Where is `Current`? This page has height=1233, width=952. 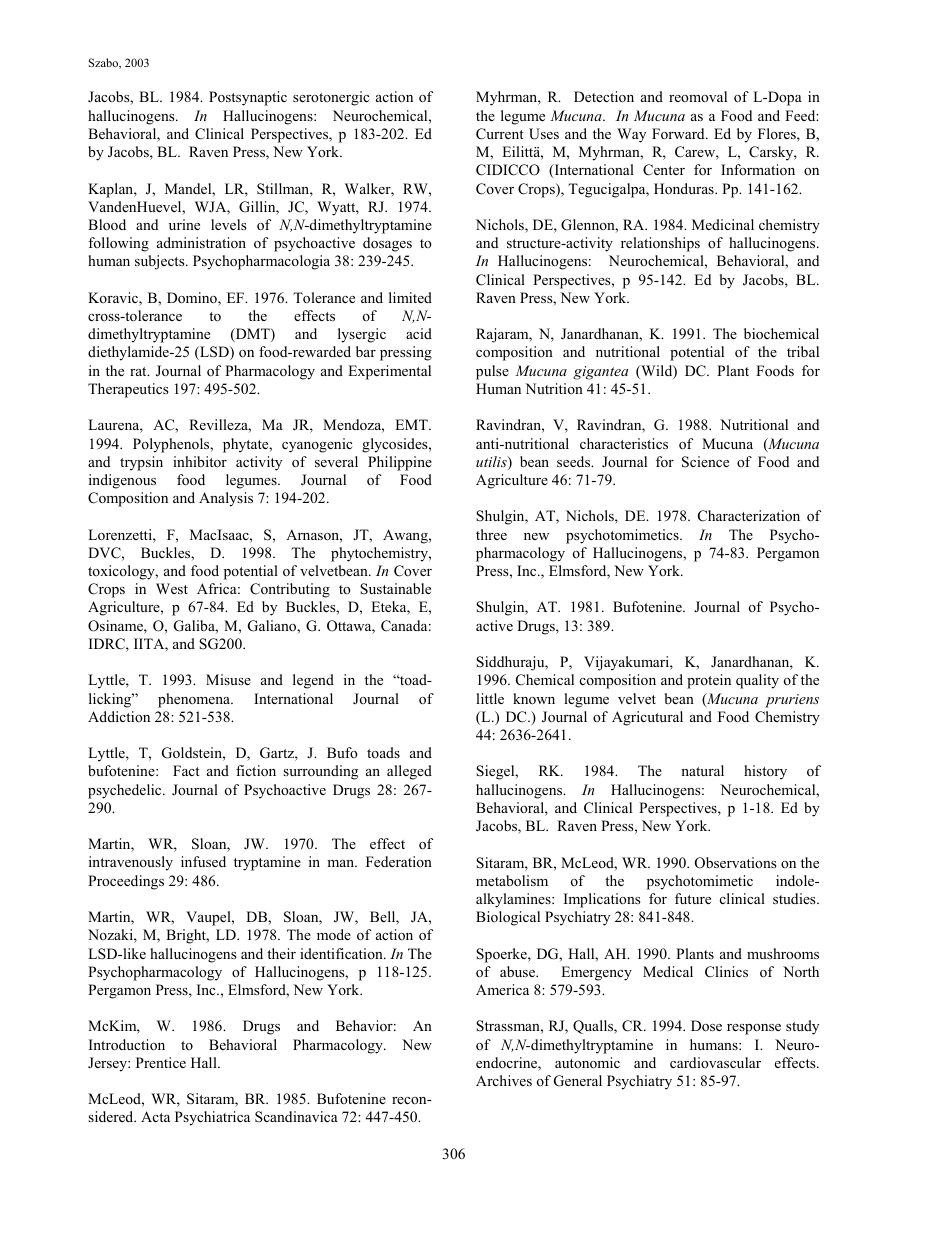 Current is located at coordinates (500, 134).
